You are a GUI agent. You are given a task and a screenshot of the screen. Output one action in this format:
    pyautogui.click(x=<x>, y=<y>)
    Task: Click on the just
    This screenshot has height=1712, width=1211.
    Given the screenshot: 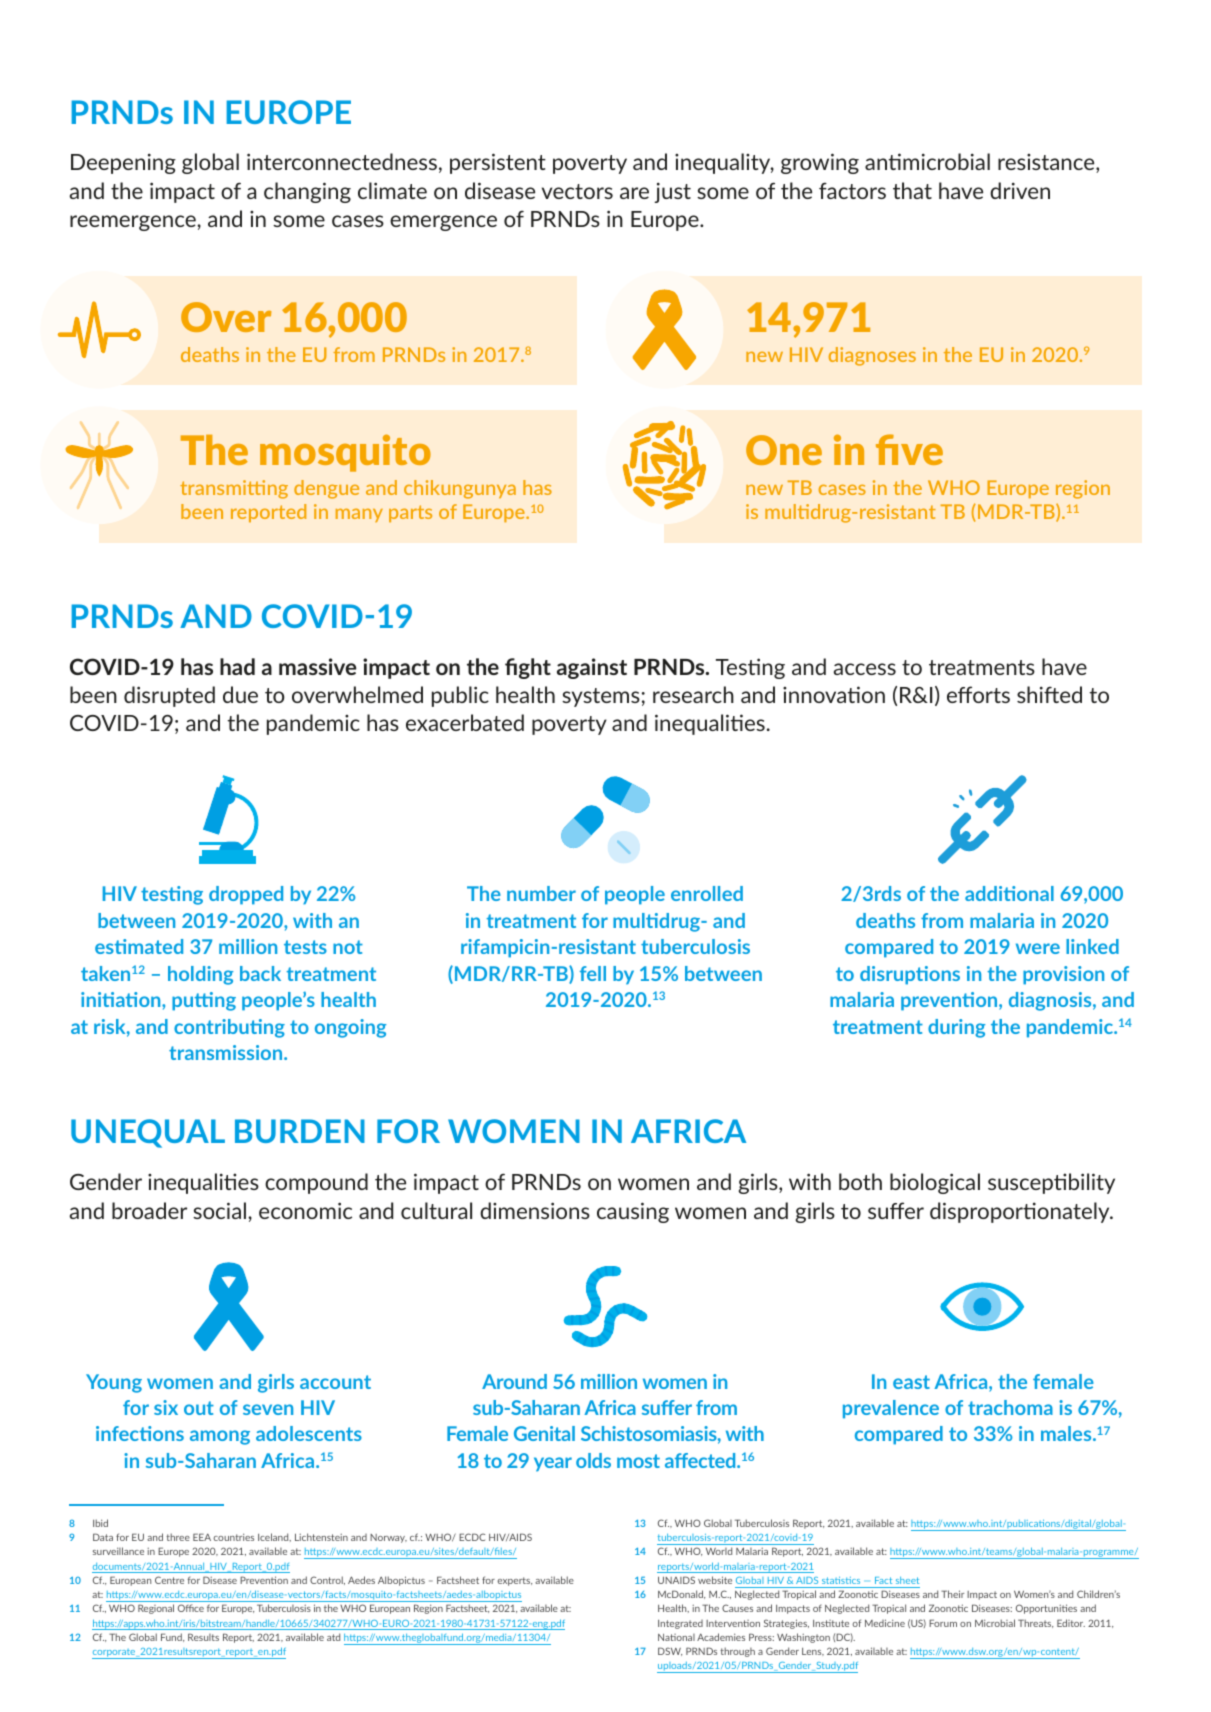 What is the action you would take?
    pyautogui.click(x=672, y=192)
